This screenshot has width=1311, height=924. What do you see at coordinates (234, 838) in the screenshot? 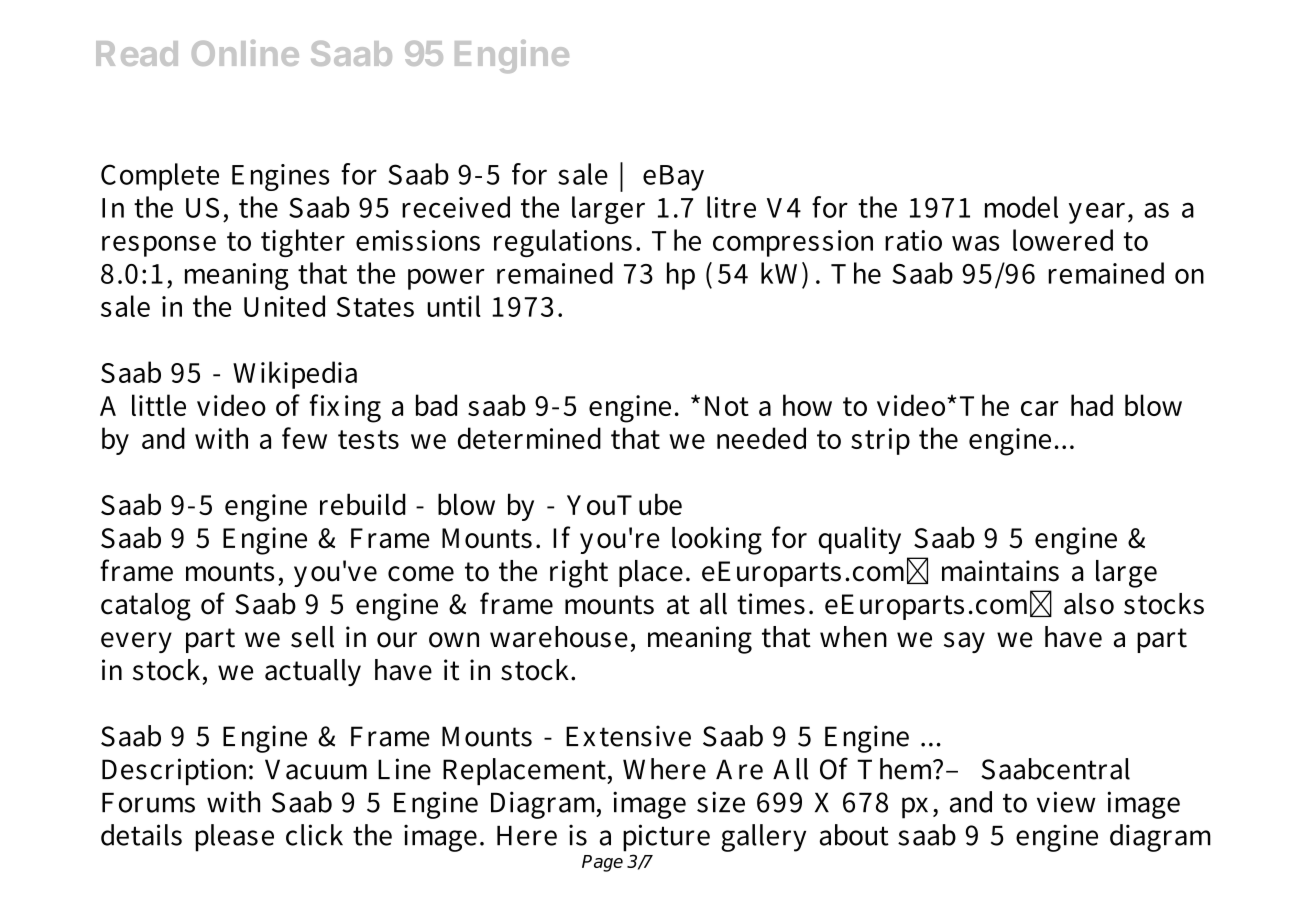
I see `please` at bounding box center [234, 838].
